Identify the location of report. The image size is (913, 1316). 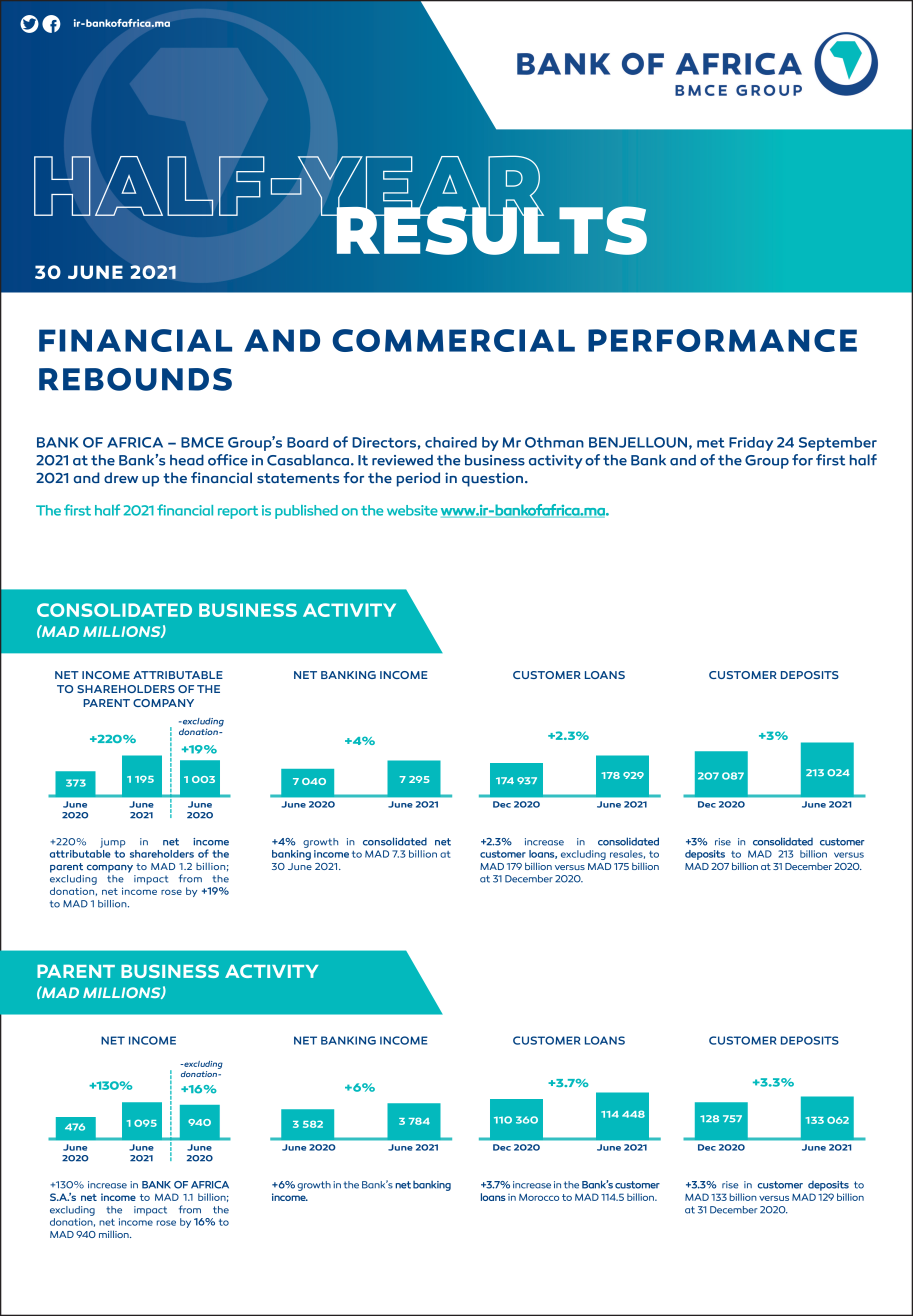
(238, 512).
